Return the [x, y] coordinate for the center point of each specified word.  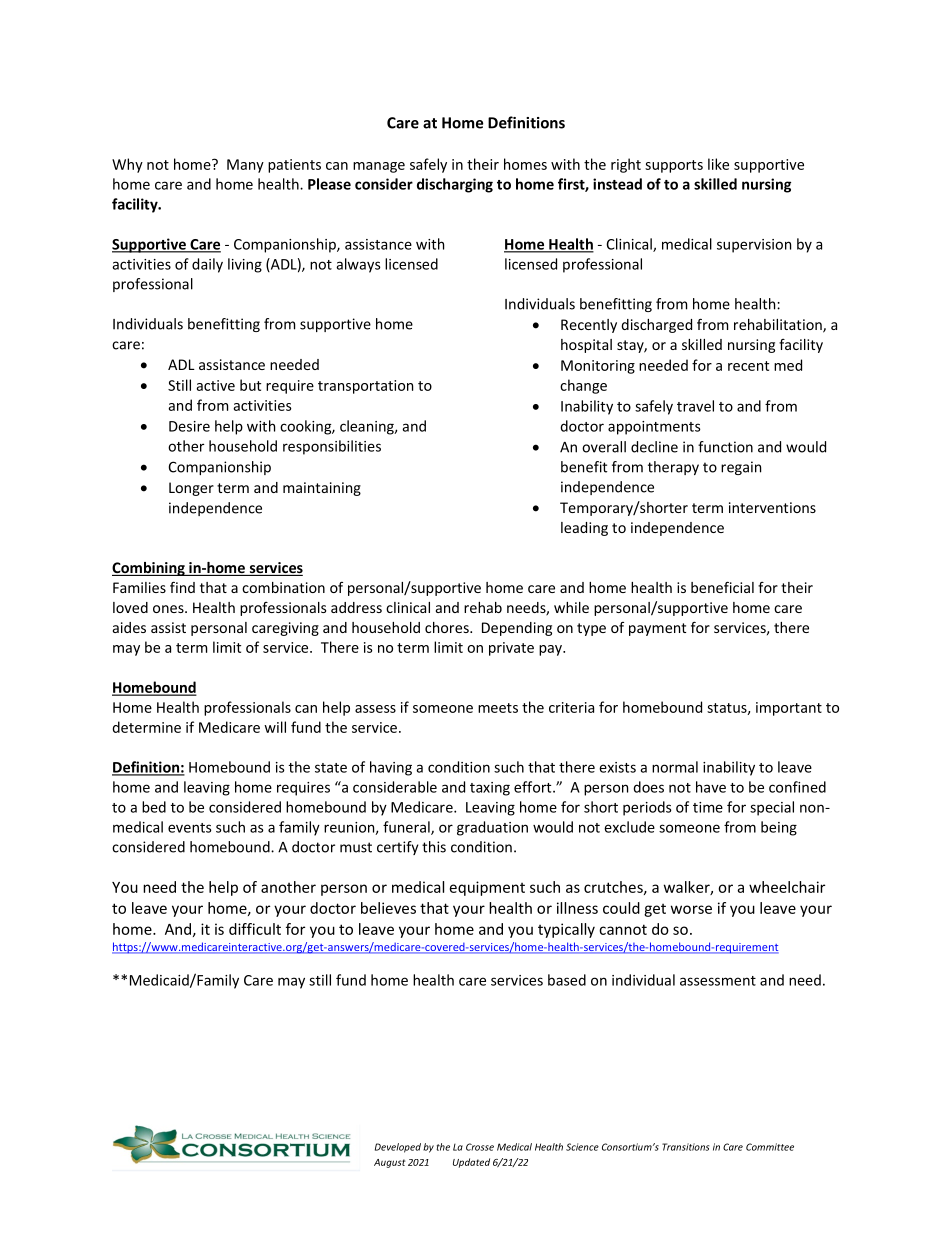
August [389, 1163]
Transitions [685, 1147]
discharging [455, 185]
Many [245, 166]
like [718, 164]
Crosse [480, 1147]
